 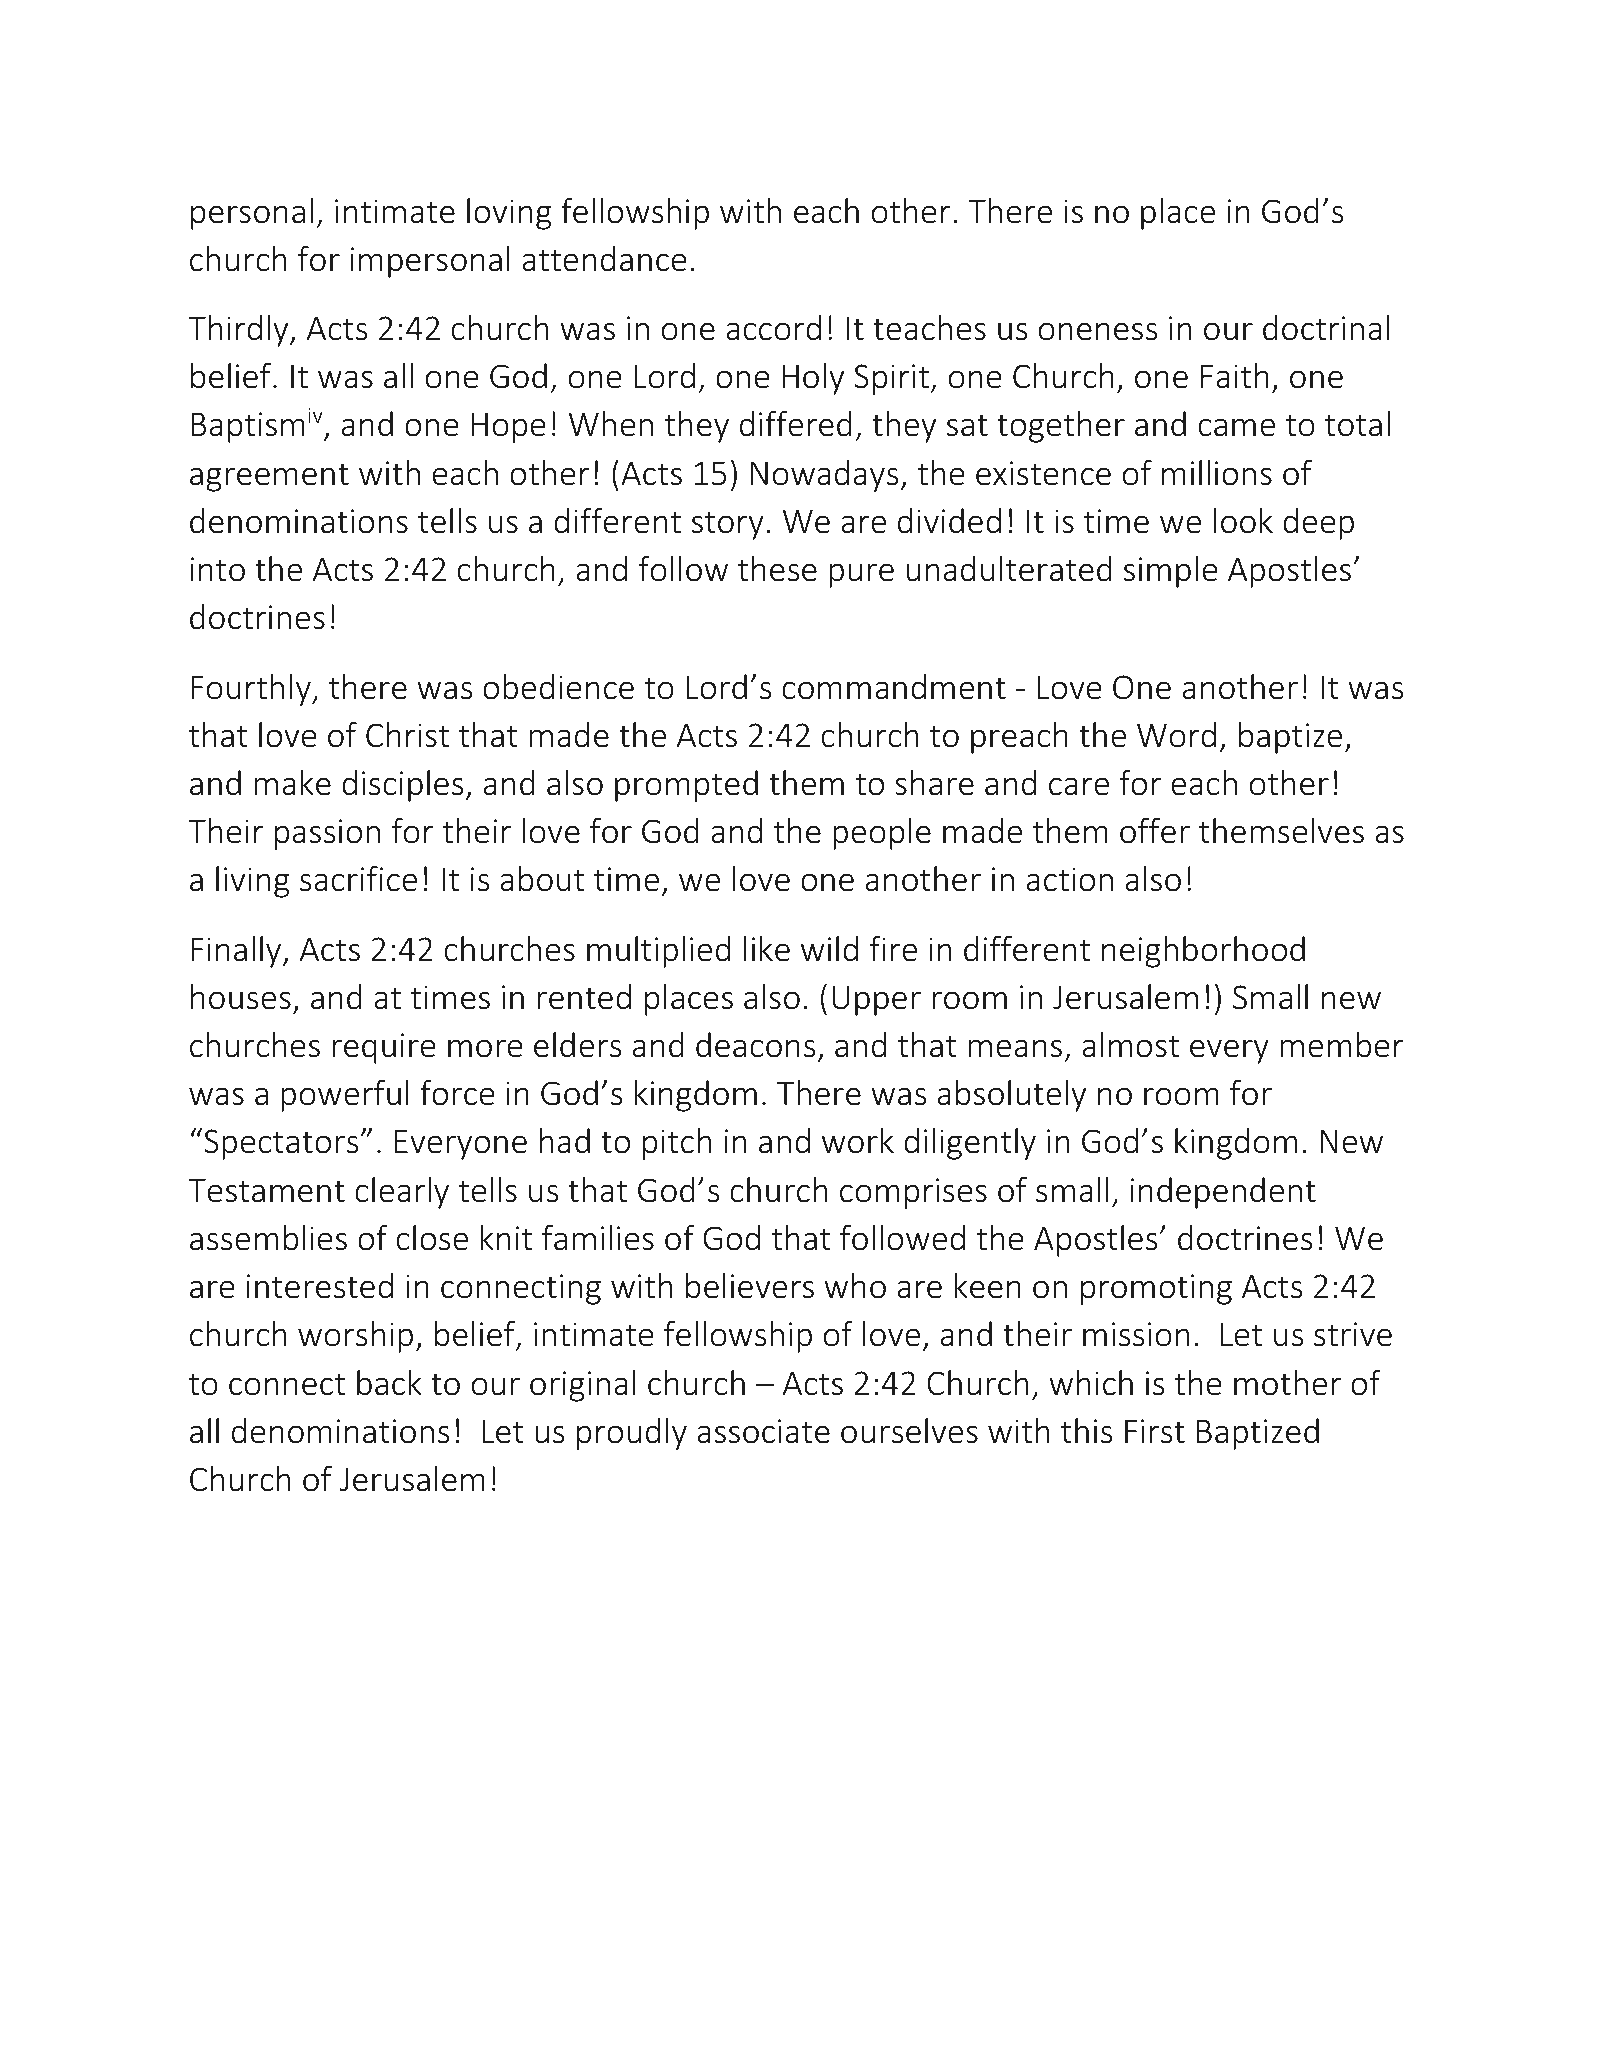 I want to click on Christ, so click(x=407, y=735).
